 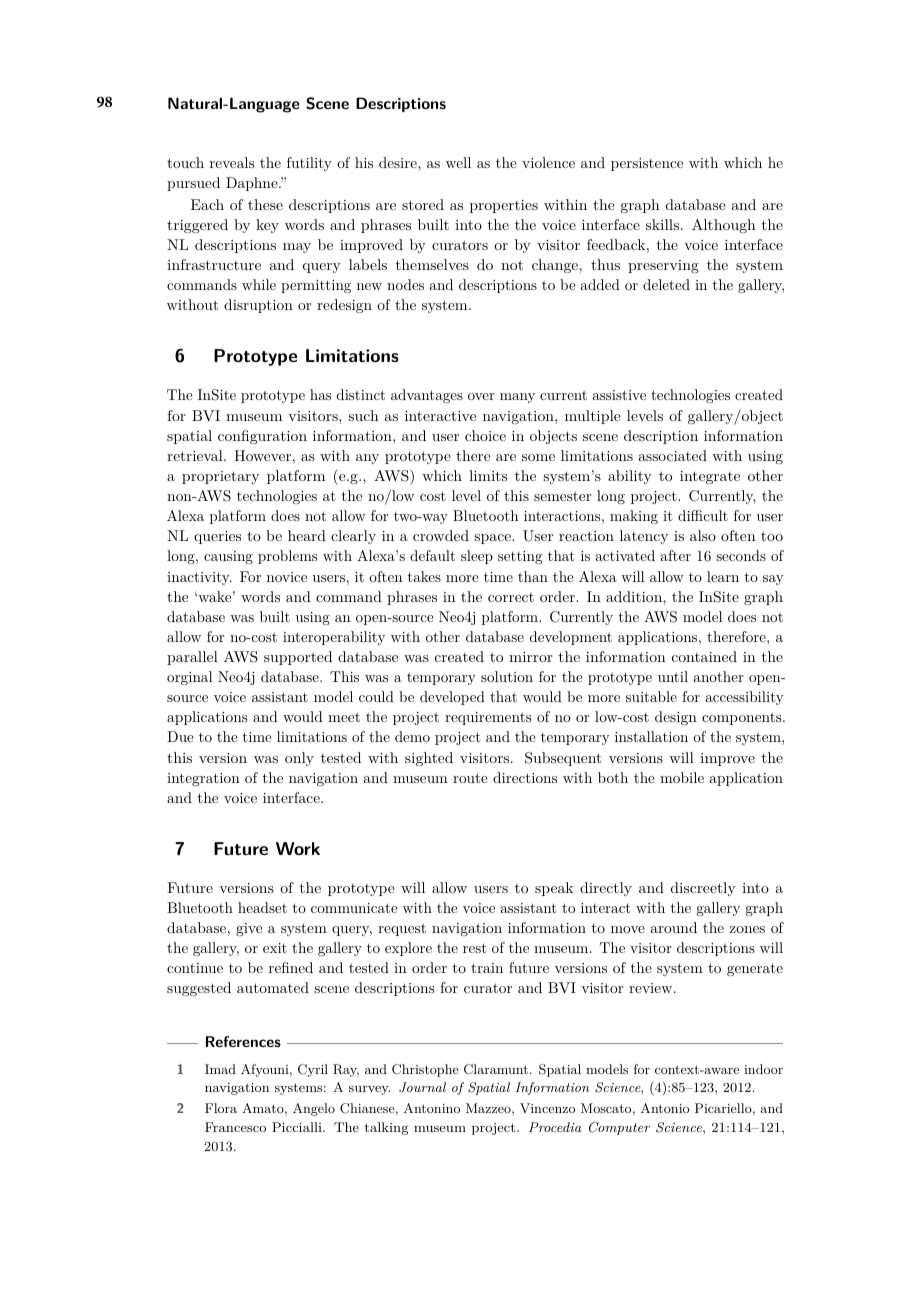 What do you see at coordinates (298, 658) in the page?
I see `supported` at bounding box center [298, 658].
